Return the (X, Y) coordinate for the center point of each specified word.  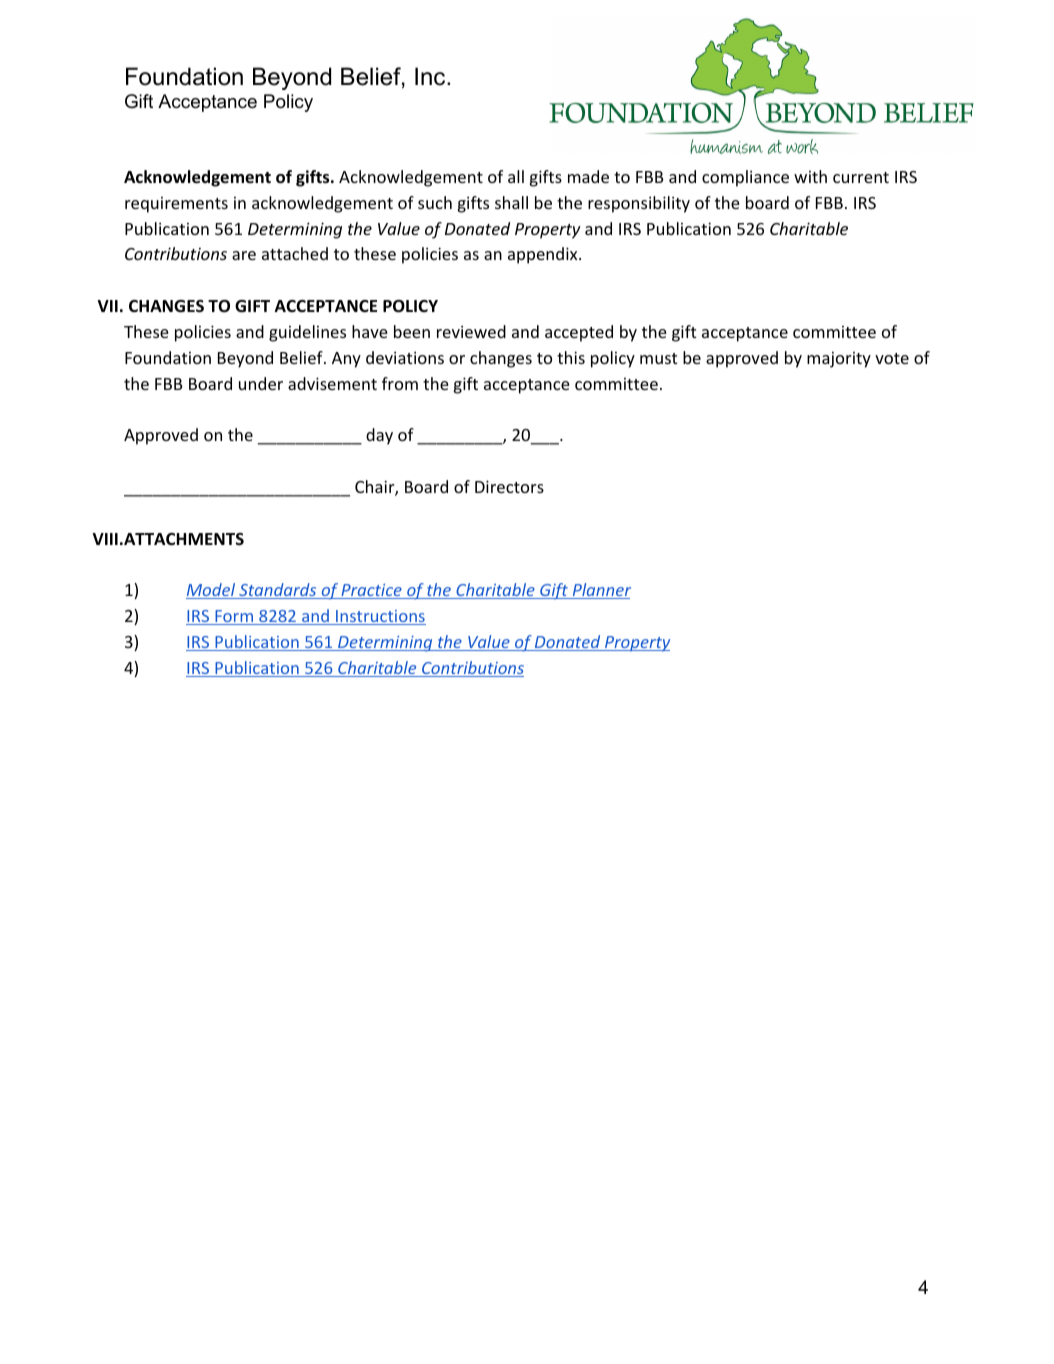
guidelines (307, 333)
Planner (600, 591)
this (571, 357)
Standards (278, 591)
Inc (431, 76)
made (588, 176)
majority (839, 360)
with (810, 176)
